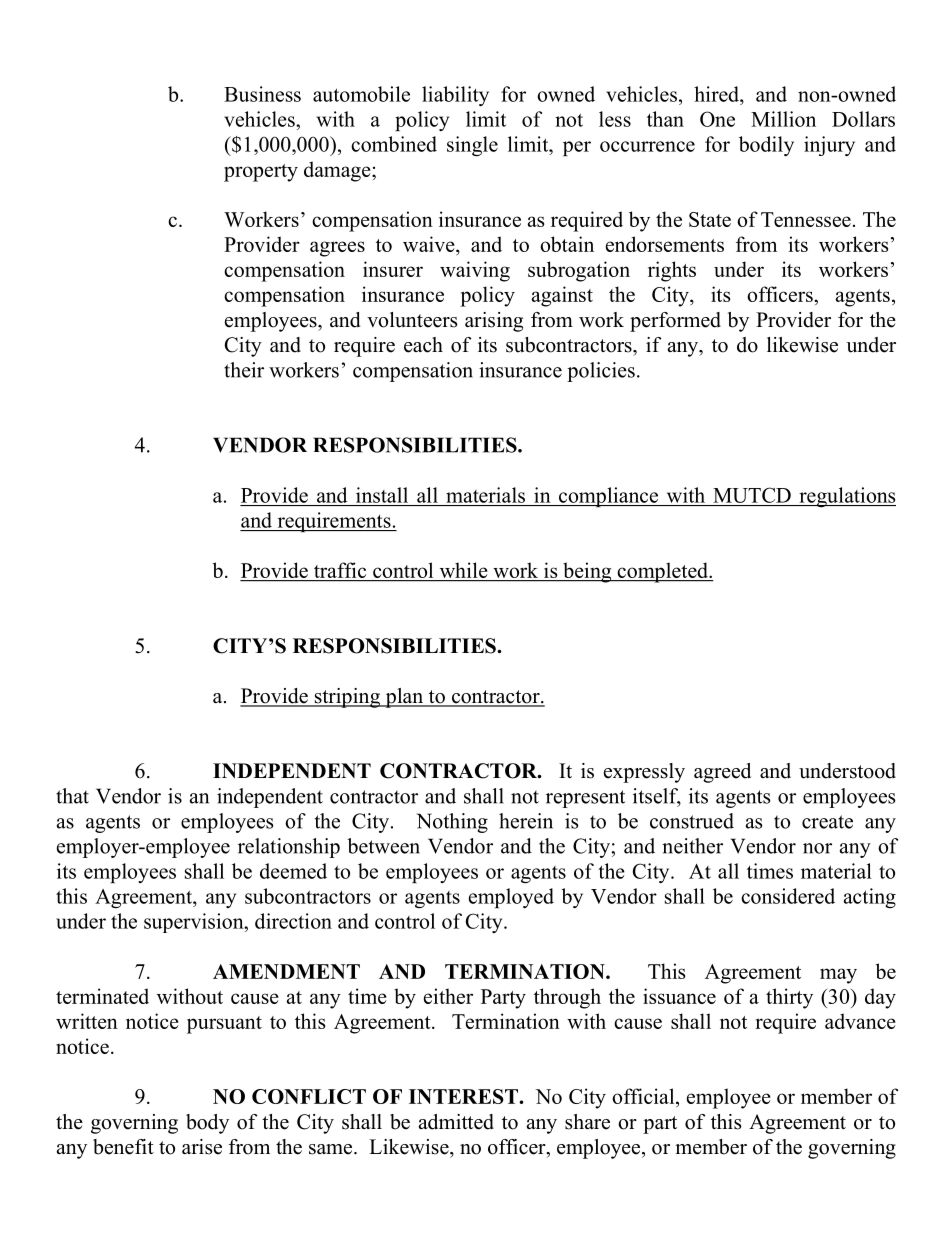 Image resolution: width=952 pixels, height=1233 pixels. Describe the element at coordinates (722, 773) in the image. I see `agreed` at that location.
